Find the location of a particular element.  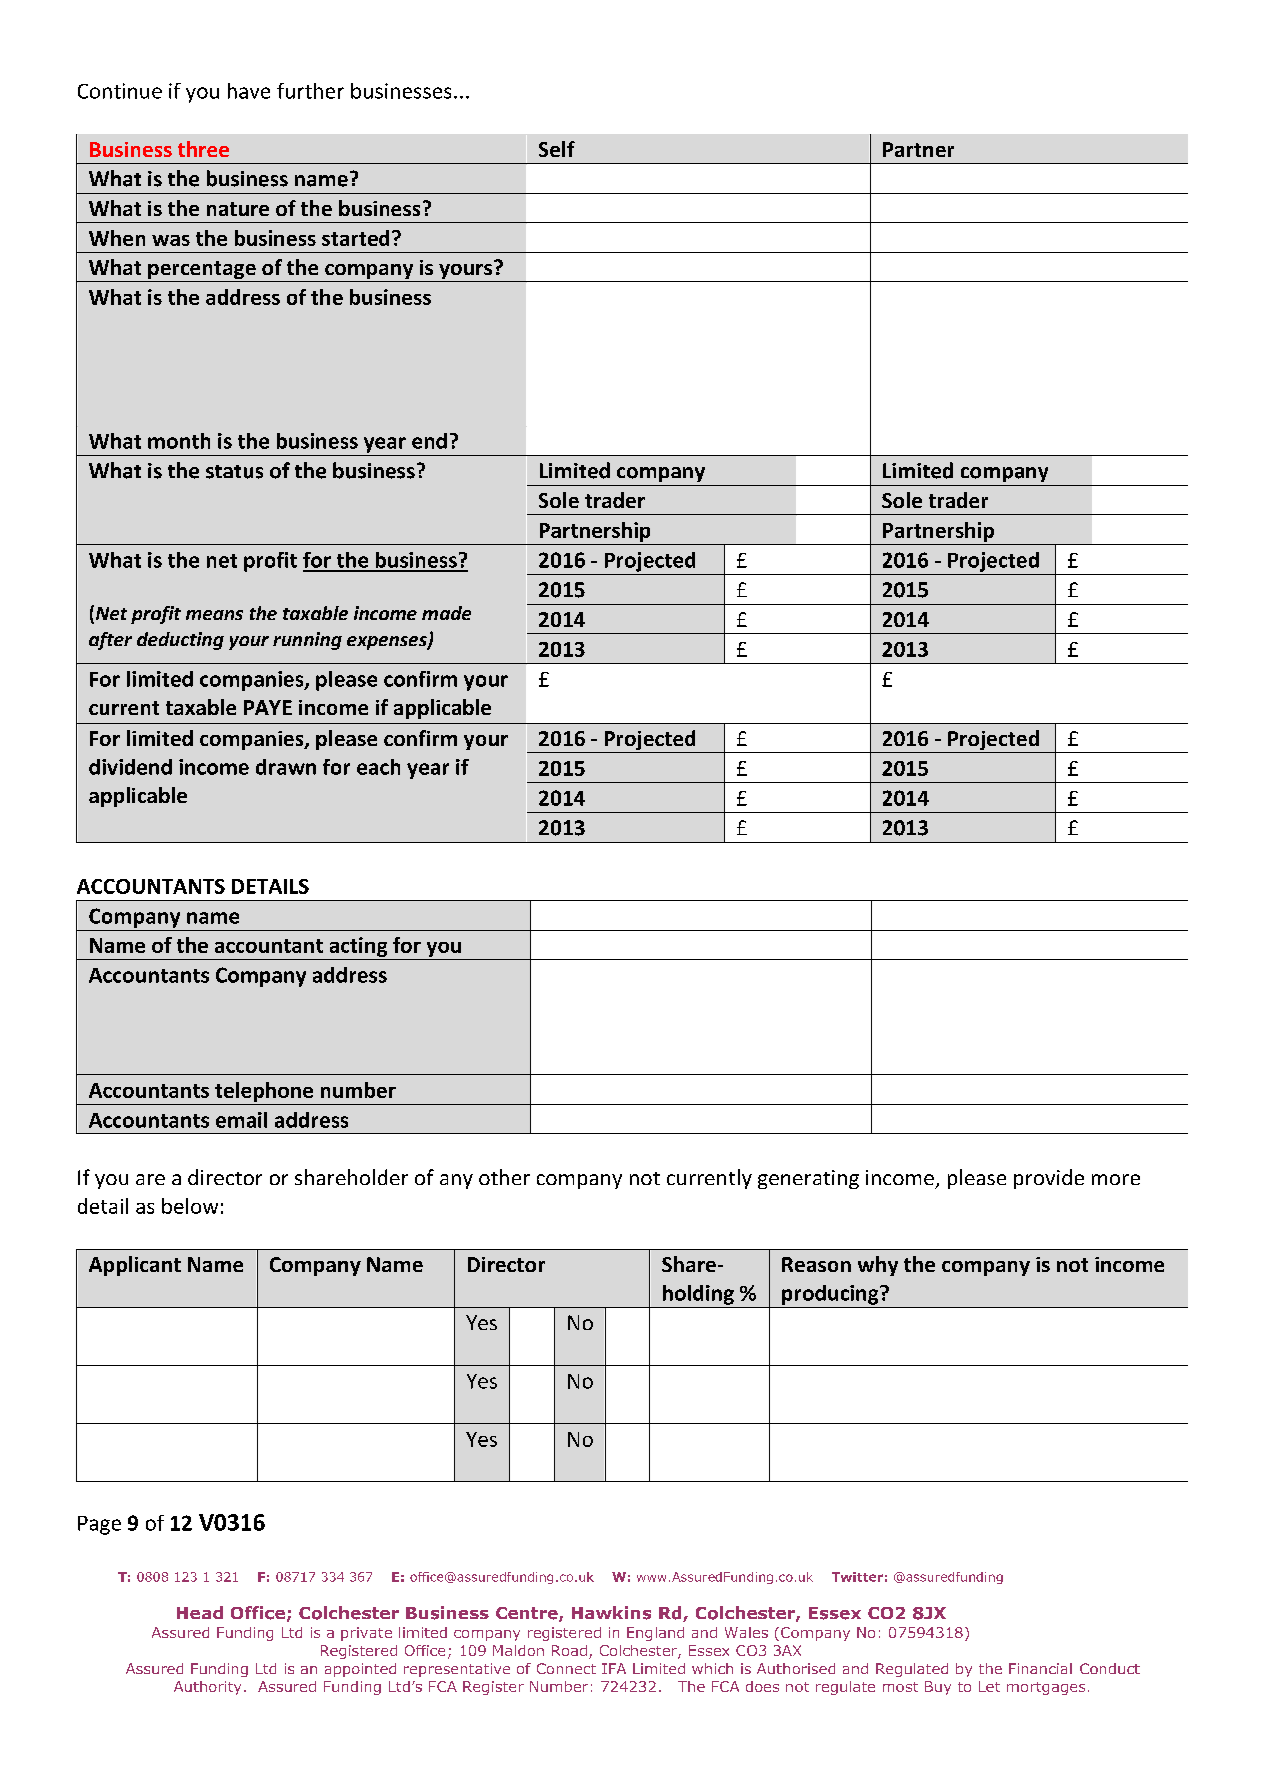

acting is located at coordinates (358, 947).
